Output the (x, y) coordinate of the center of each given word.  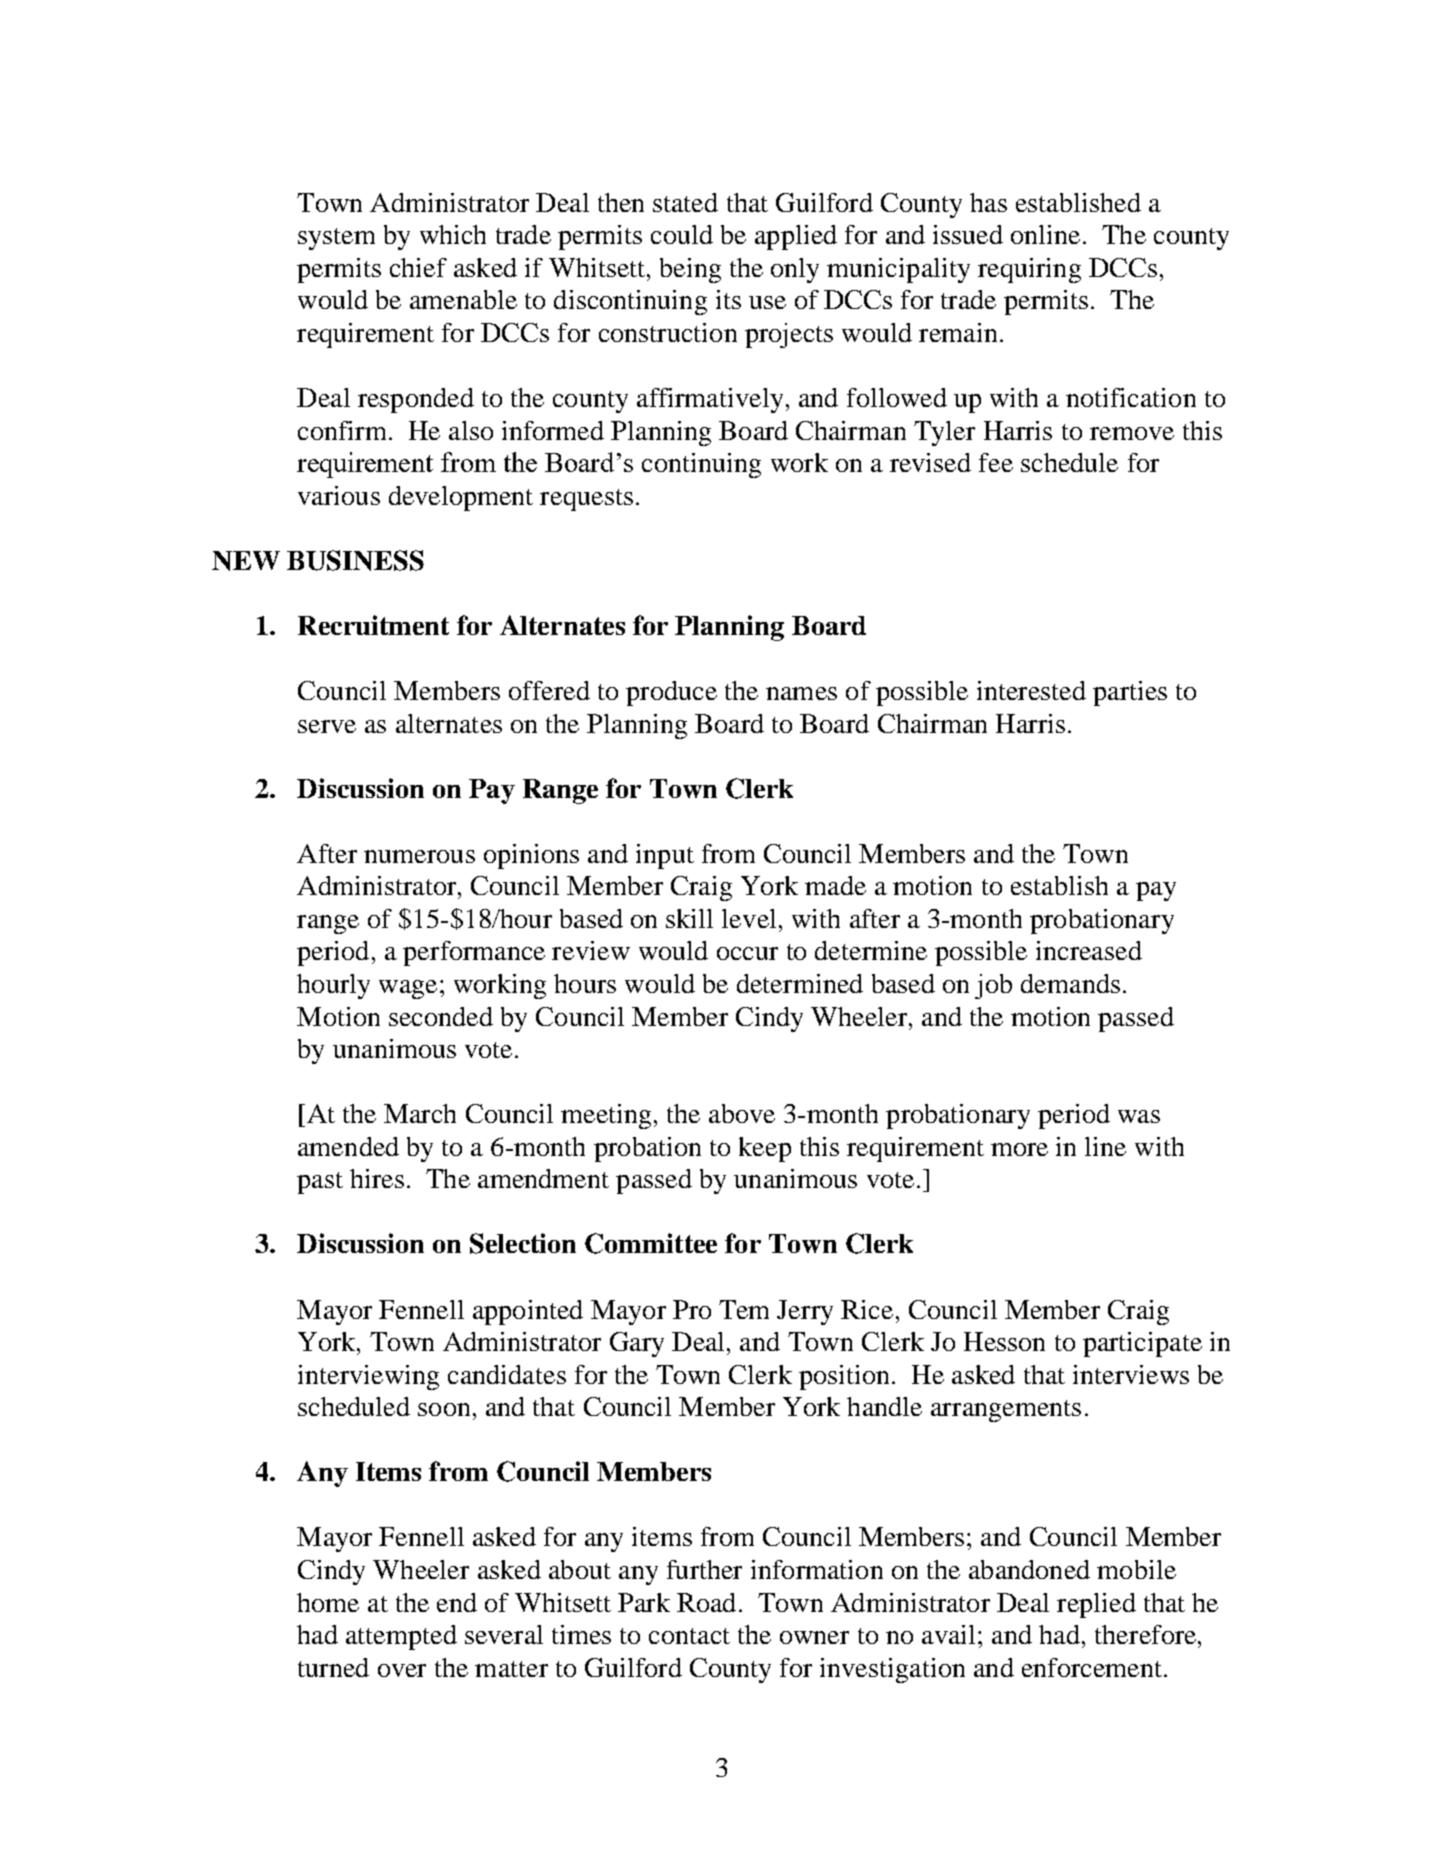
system (336, 239)
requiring (1029, 270)
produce (671, 693)
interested (1031, 690)
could (682, 234)
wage (408, 989)
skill (689, 918)
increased (1089, 950)
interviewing (368, 1377)
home (328, 1602)
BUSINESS (355, 560)
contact (689, 1636)
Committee (651, 1243)
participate (1142, 1344)
